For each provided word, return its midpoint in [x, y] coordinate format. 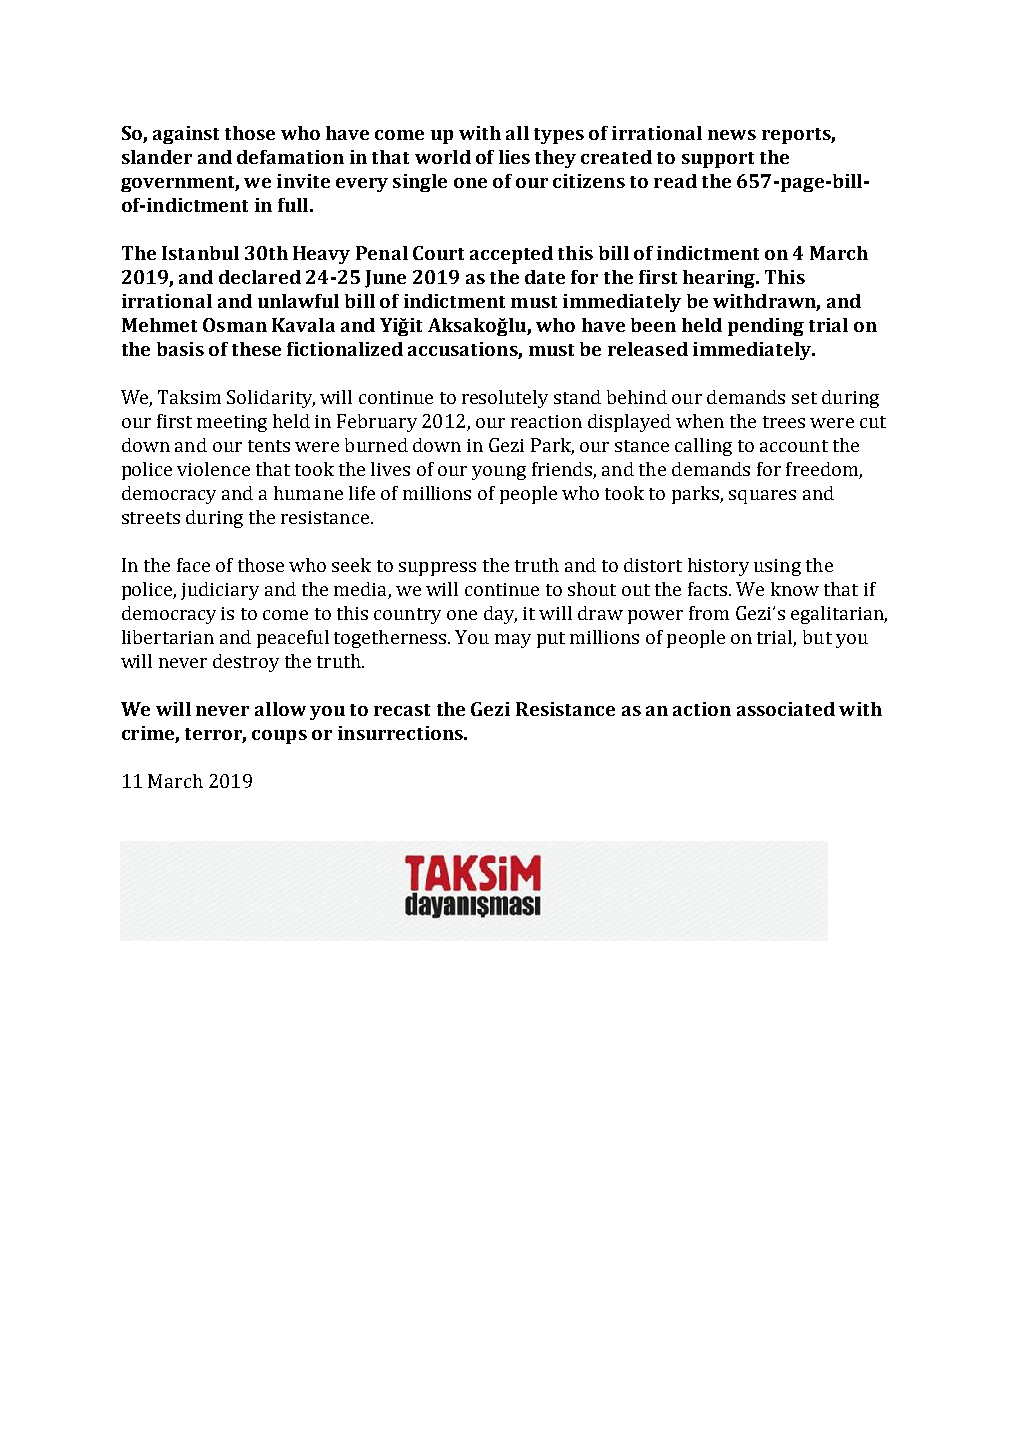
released [648, 349]
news [732, 135]
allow [280, 709]
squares [762, 497]
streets [151, 518]
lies [514, 157]
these [256, 349]
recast [402, 710]
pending [766, 327]
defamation [290, 157]
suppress [437, 569]
